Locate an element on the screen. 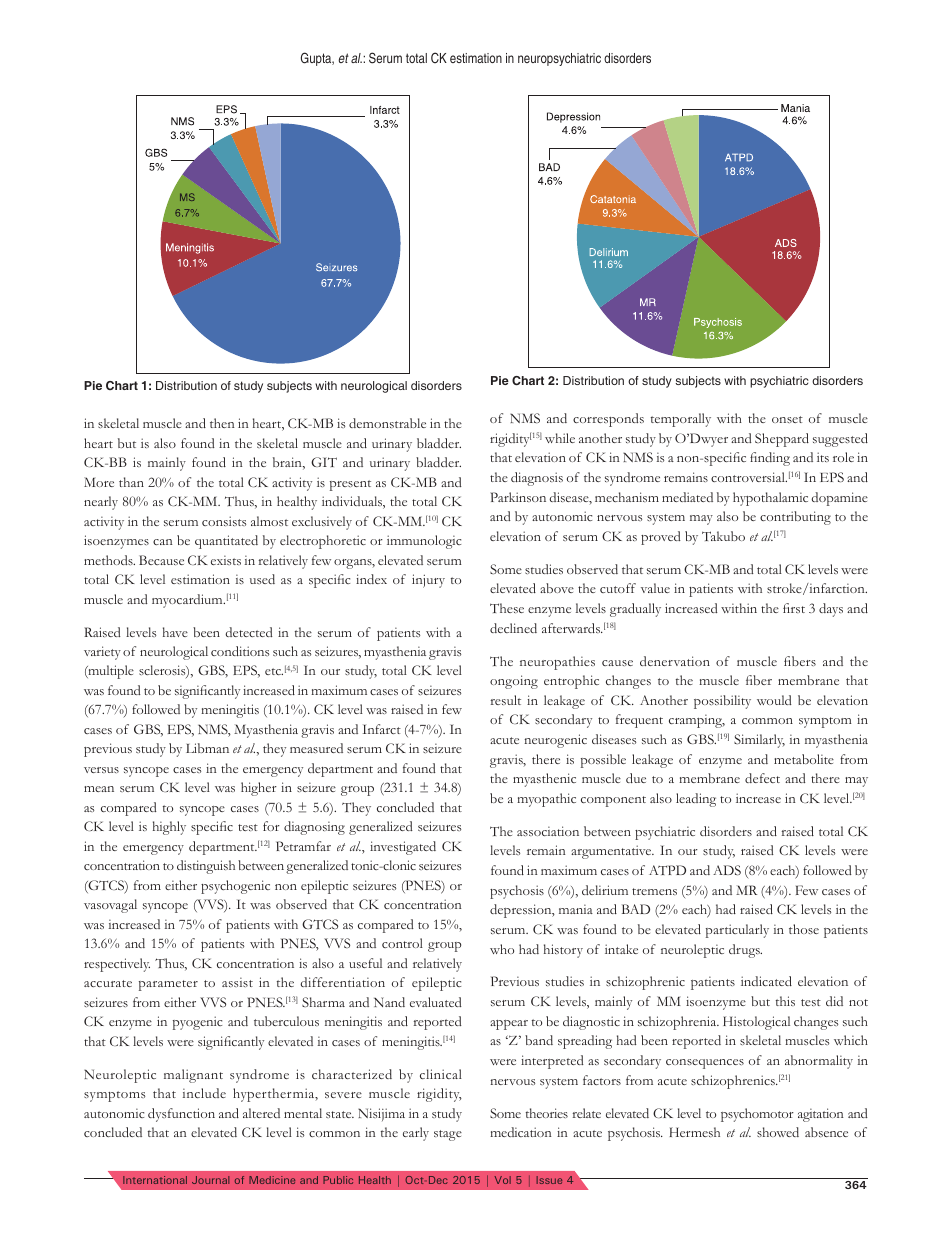 The height and width of the screenshot is (1233, 952). while is located at coordinates (560, 438).
